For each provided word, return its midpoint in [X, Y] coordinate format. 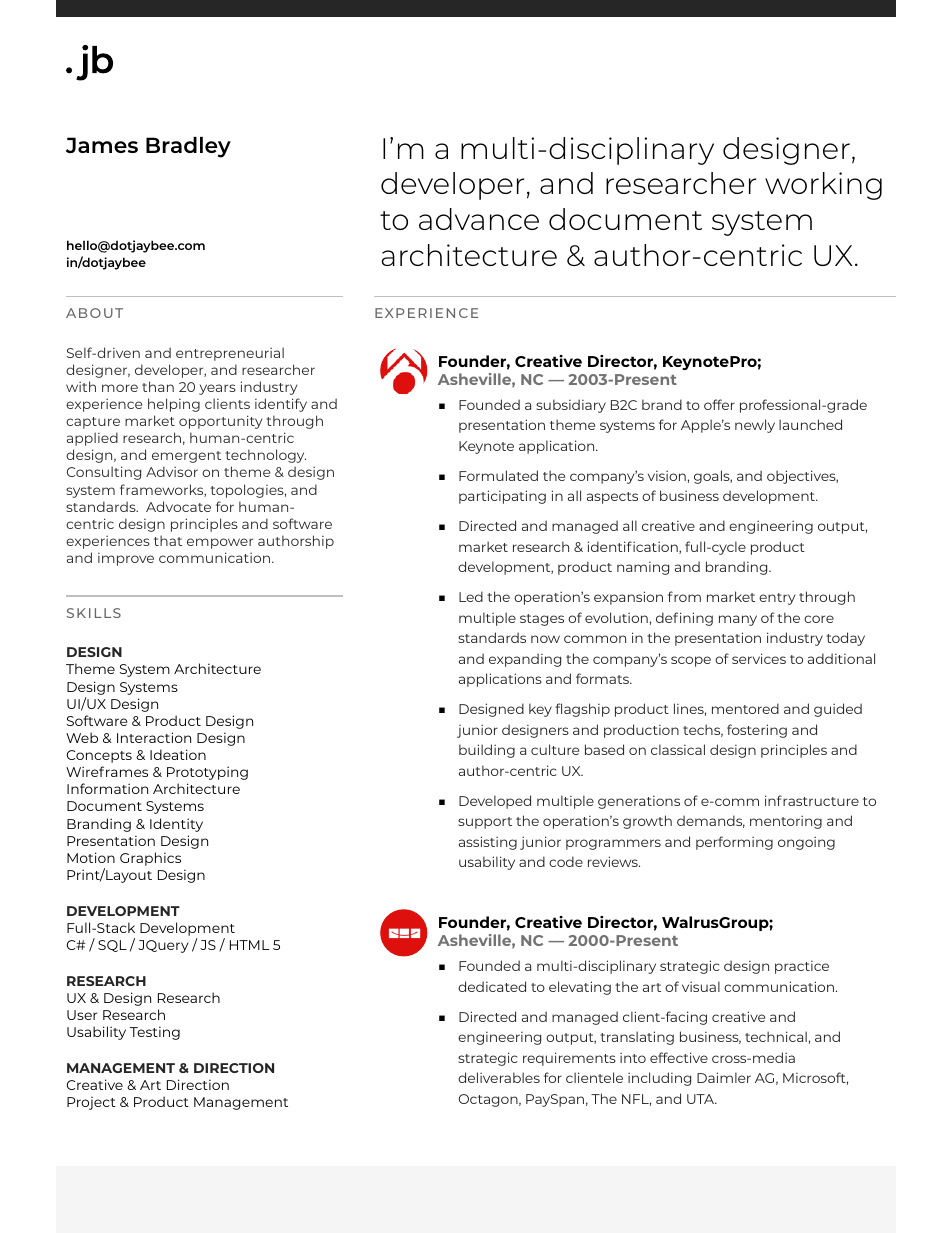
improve [126, 559]
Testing [155, 1033]
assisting [488, 843]
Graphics [150, 859]
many [738, 620]
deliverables [499, 1077]
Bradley [188, 147]
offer [719, 404]
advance [479, 219]
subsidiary [571, 406]
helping [174, 405]
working [823, 186]
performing [734, 843]
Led [471, 596]
